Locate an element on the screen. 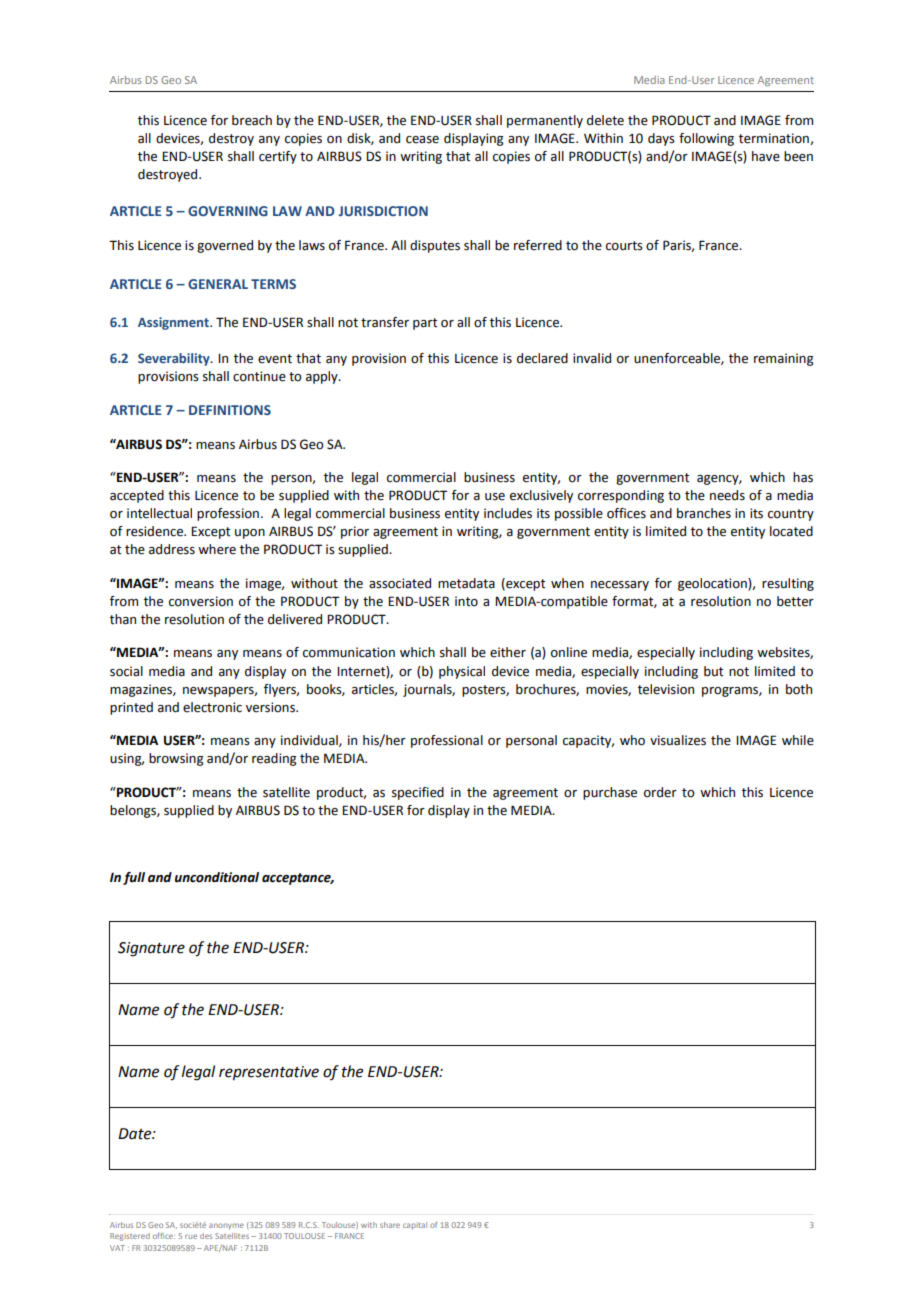 Image resolution: width=924 pixels, height=1308 pixels. physical is located at coordinates (462, 672).
